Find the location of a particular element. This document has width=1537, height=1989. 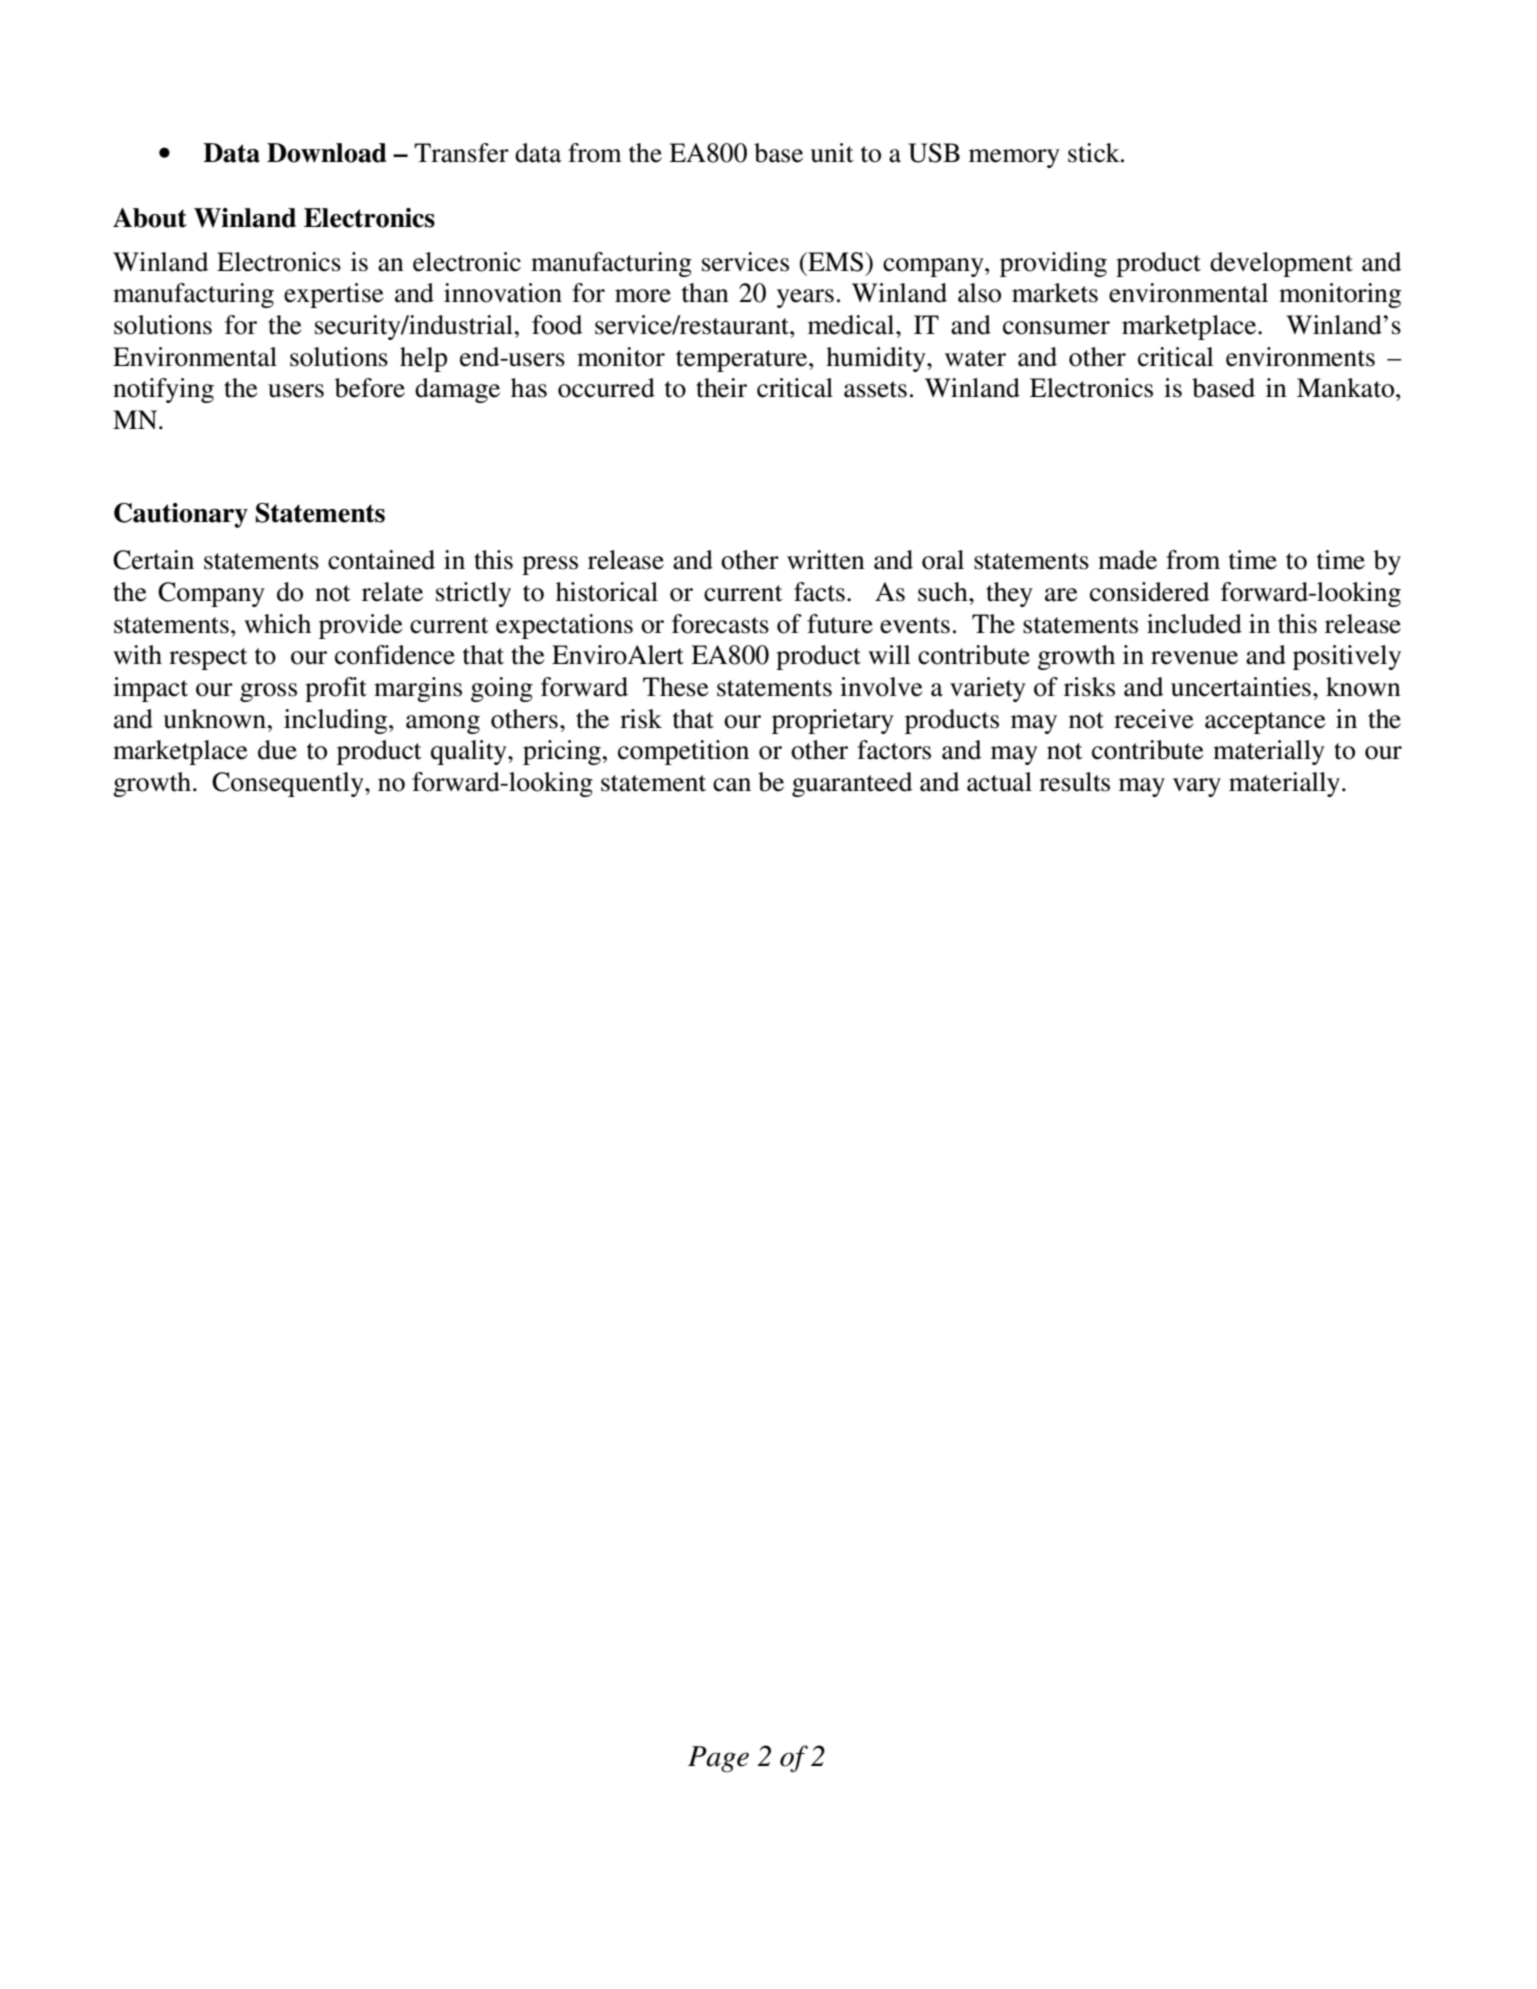

actual is located at coordinates (999, 782).
